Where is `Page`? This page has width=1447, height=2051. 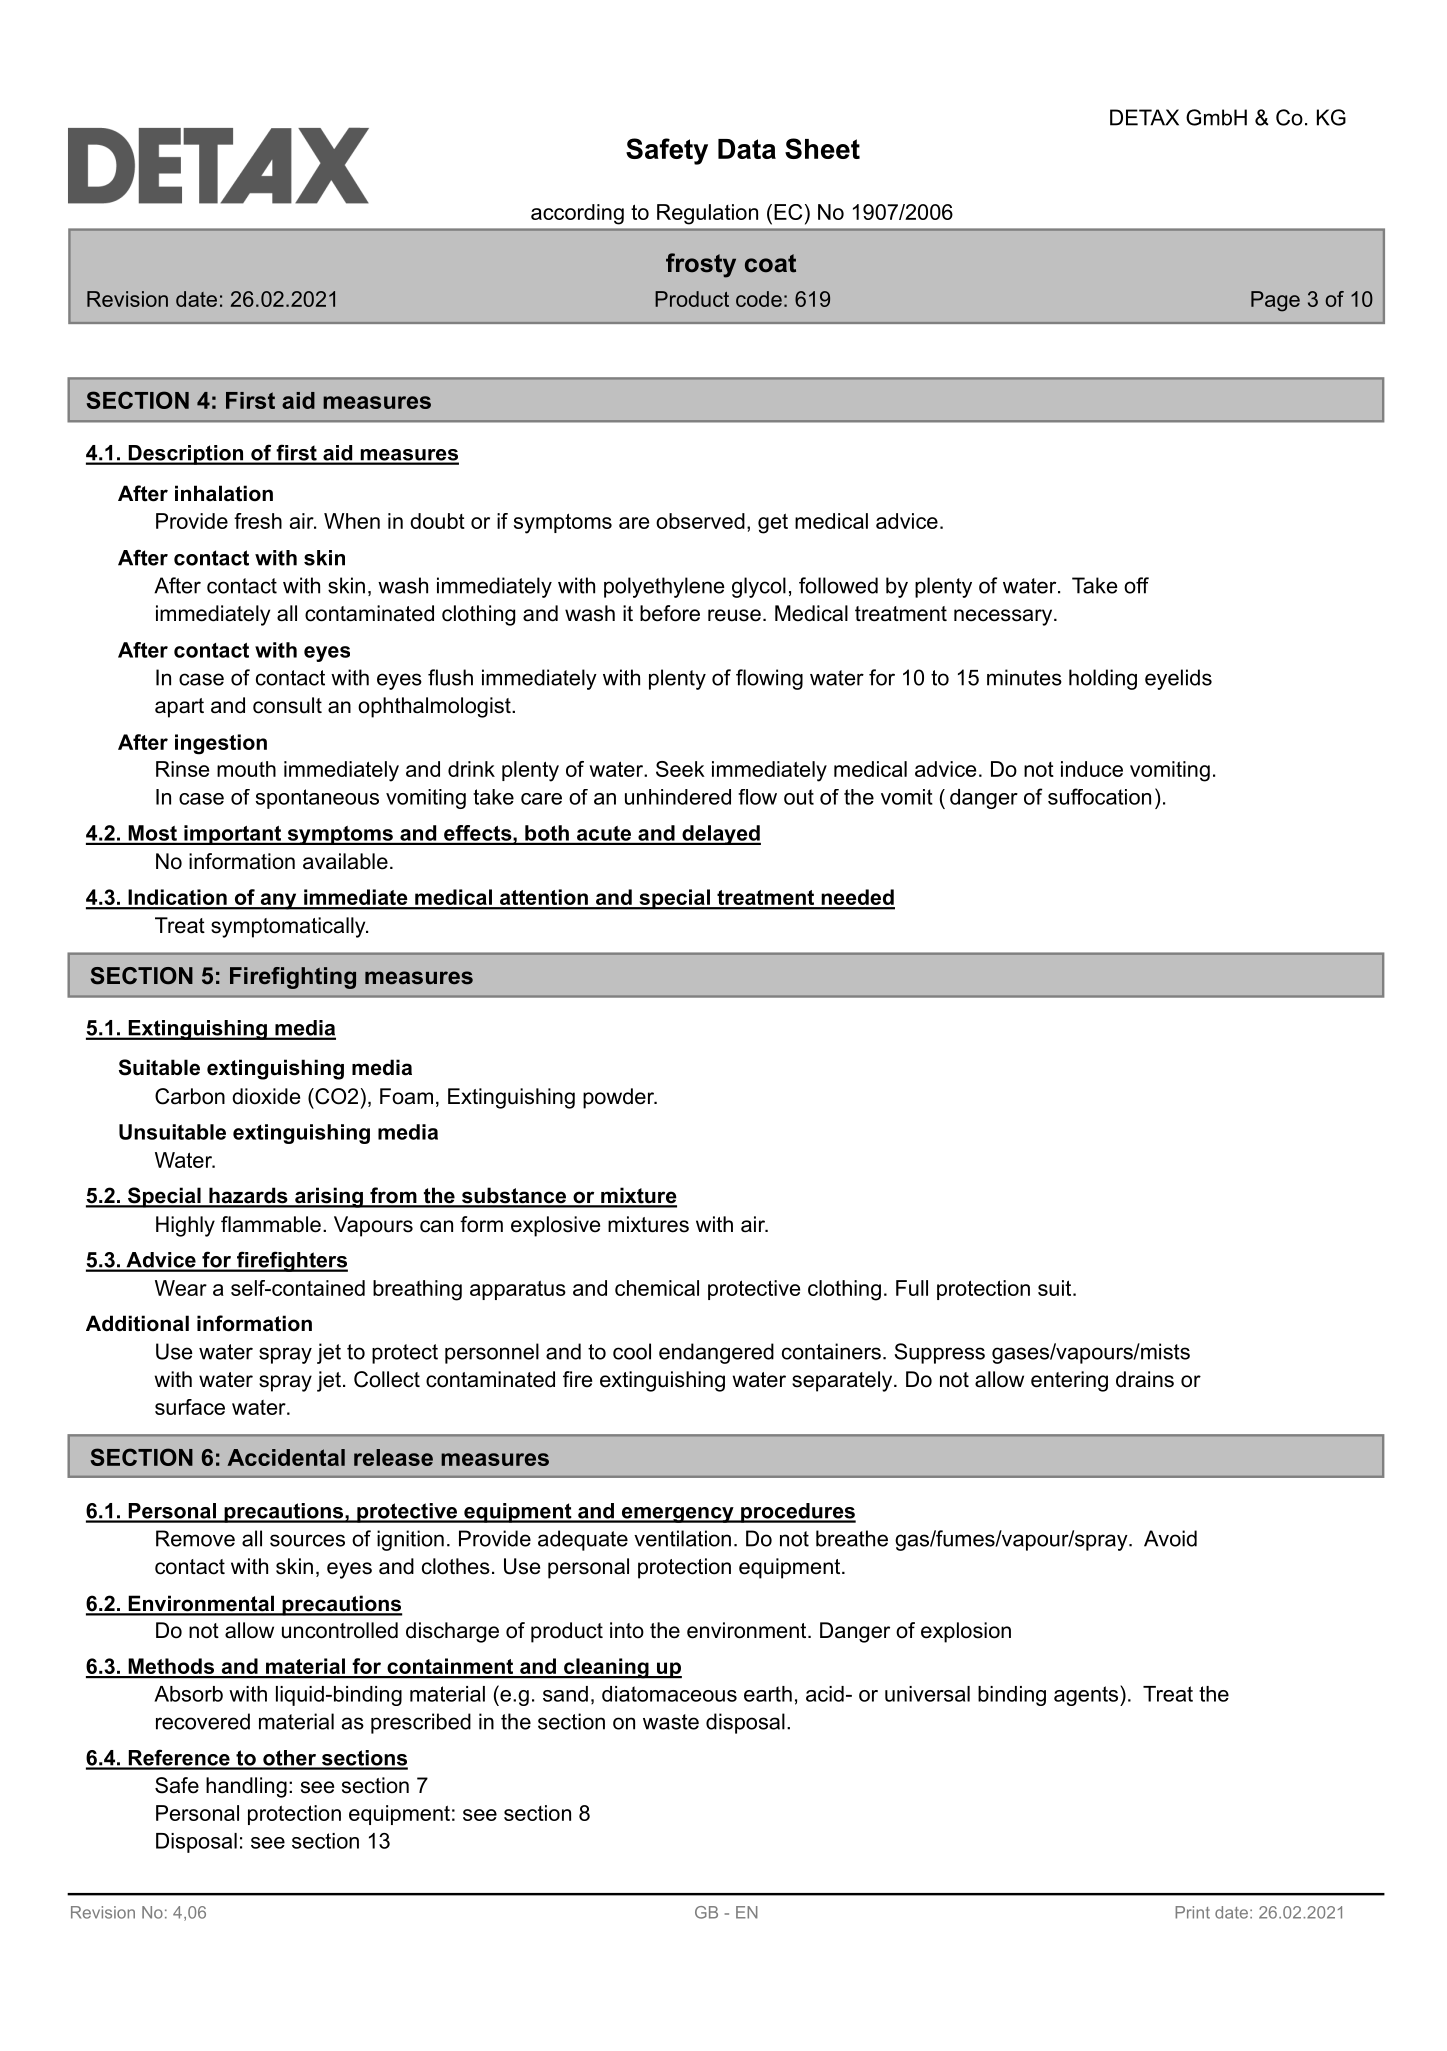
Page is located at coordinates (1275, 301).
